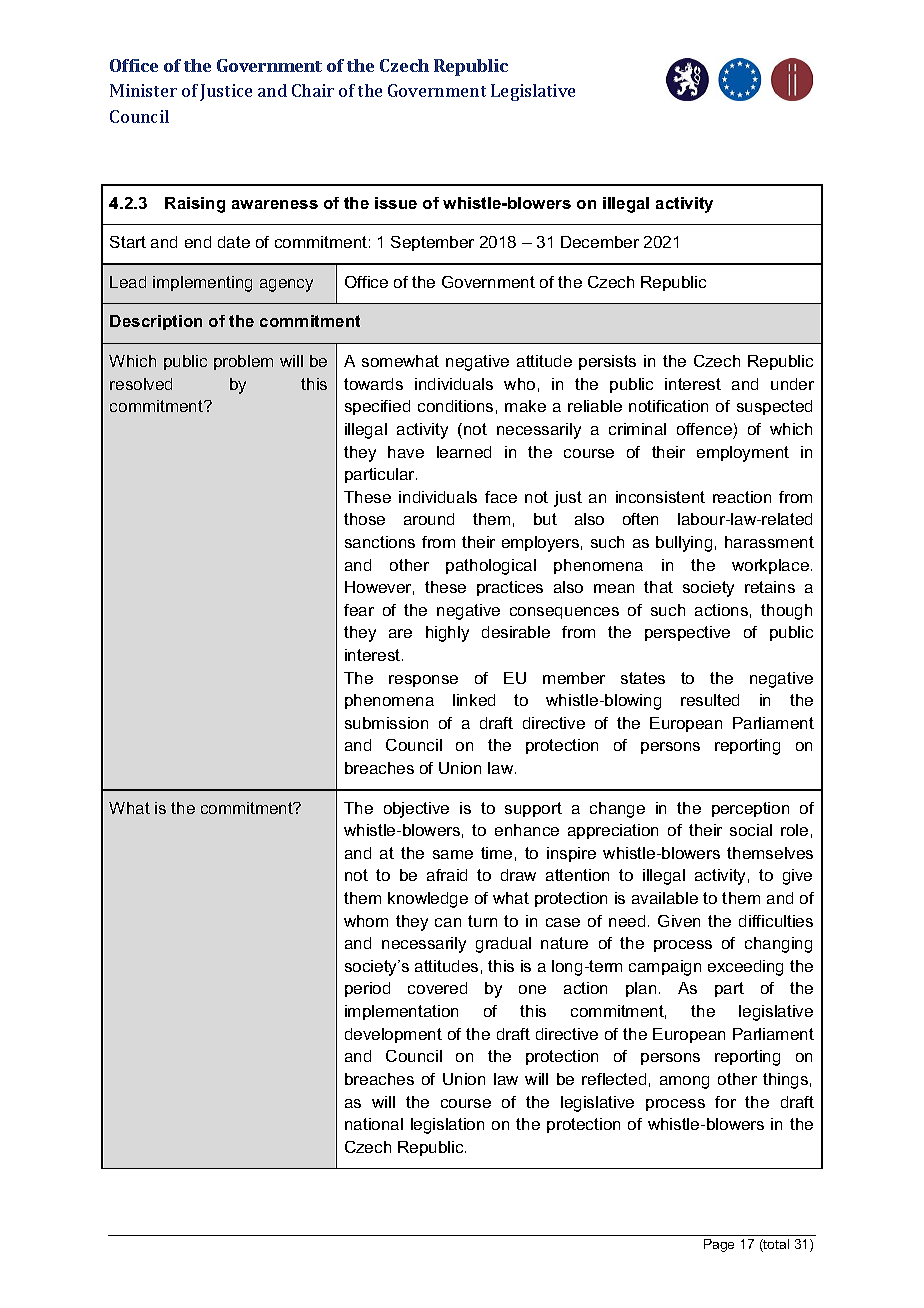 The image size is (924, 1308). Describe the element at coordinates (745, 968) in the screenshot. I see `exceeding` at that location.
